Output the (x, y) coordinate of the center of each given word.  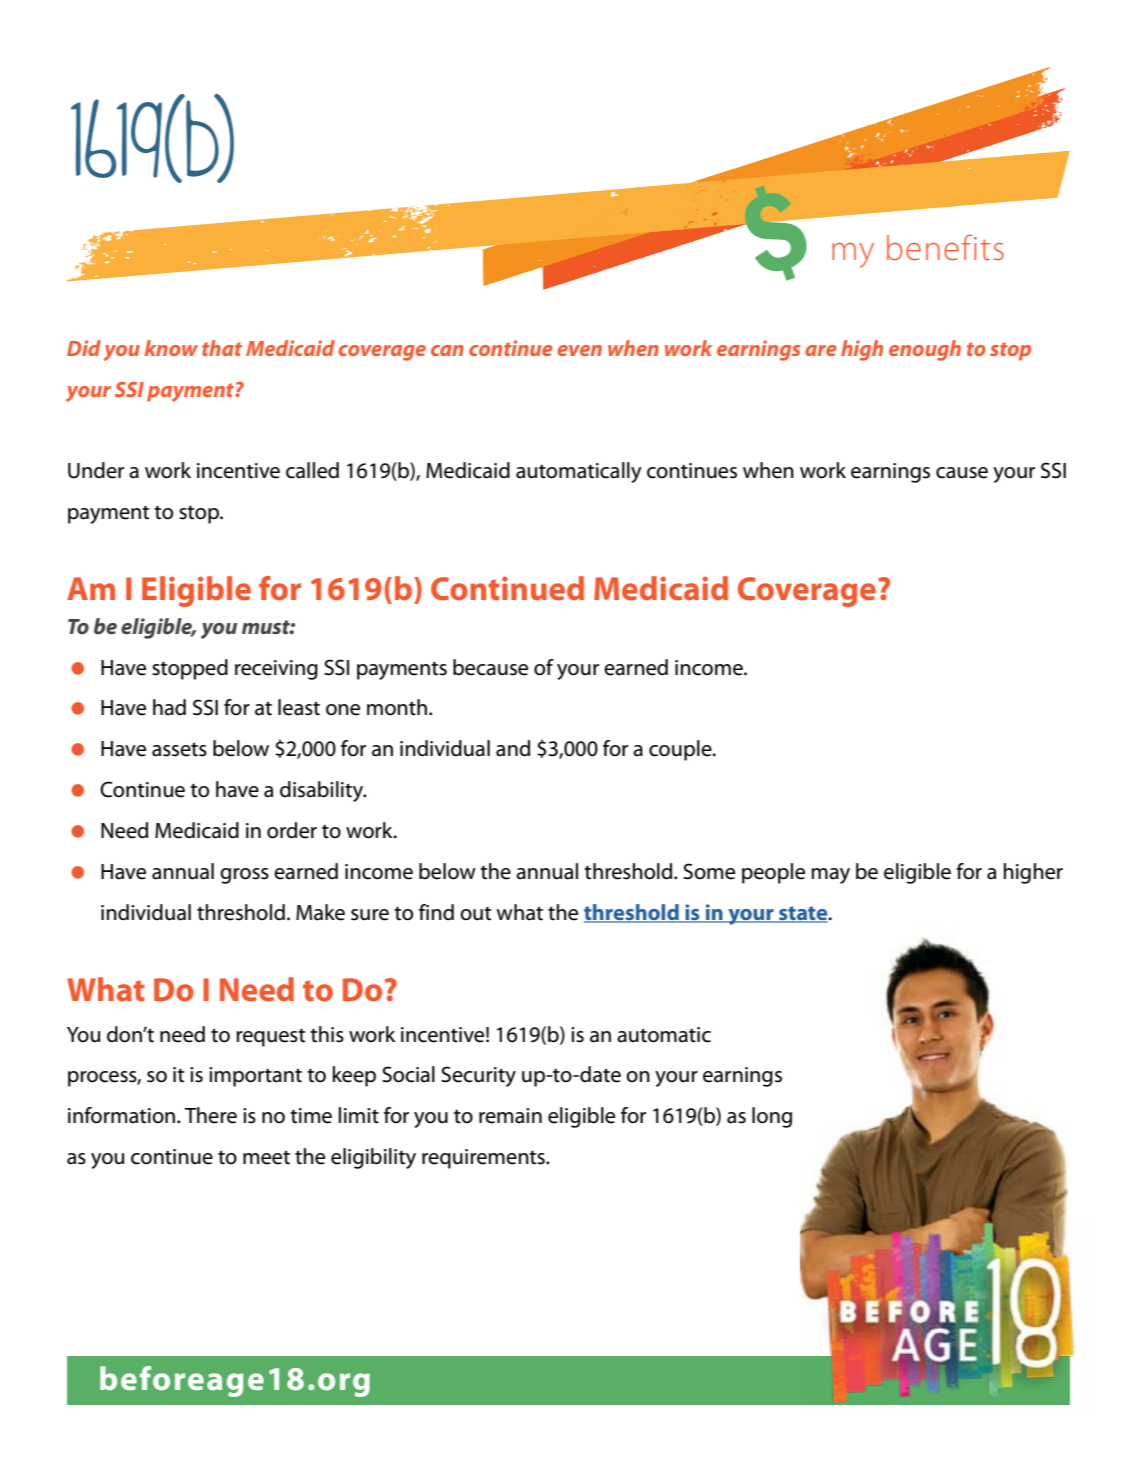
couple (681, 750)
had (169, 707)
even (579, 350)
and (513, 748)
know (171, 348)
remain (510, 1116)
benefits (945, 247)
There (211, 1115)
